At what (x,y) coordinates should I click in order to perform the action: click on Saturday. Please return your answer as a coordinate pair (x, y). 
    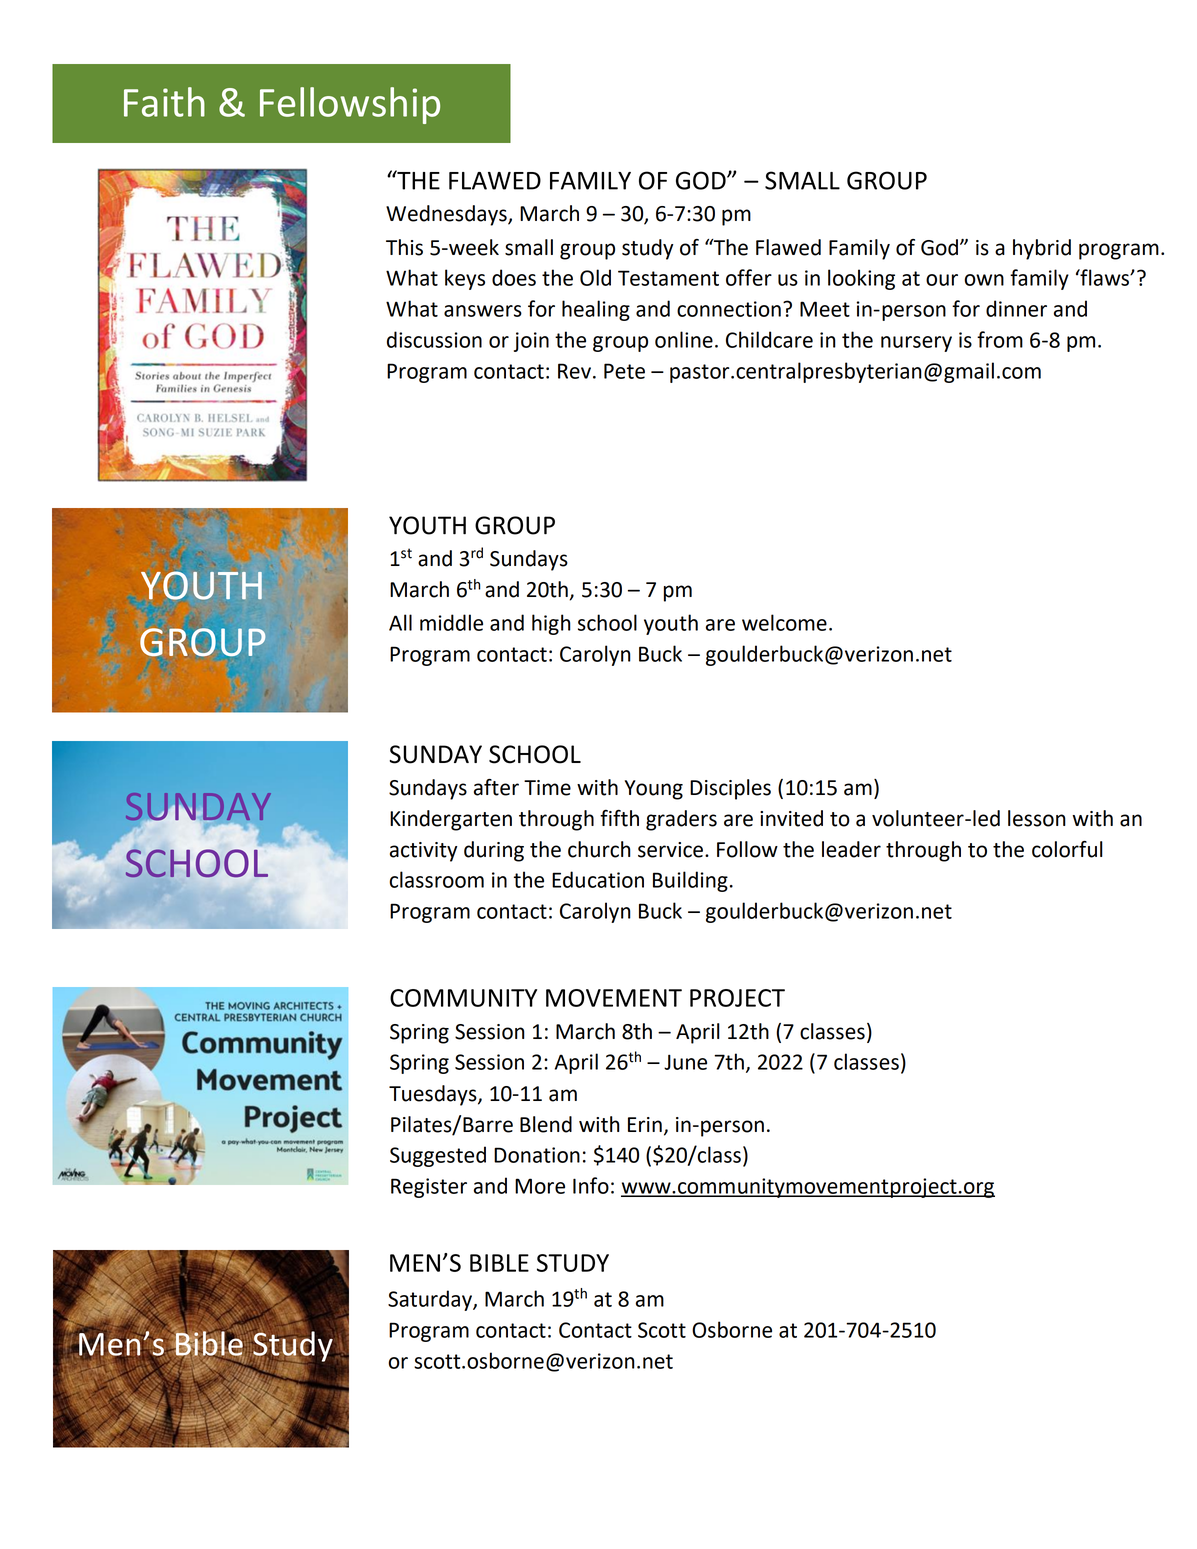
    Looking at the image, I should click on (431, 1300).
